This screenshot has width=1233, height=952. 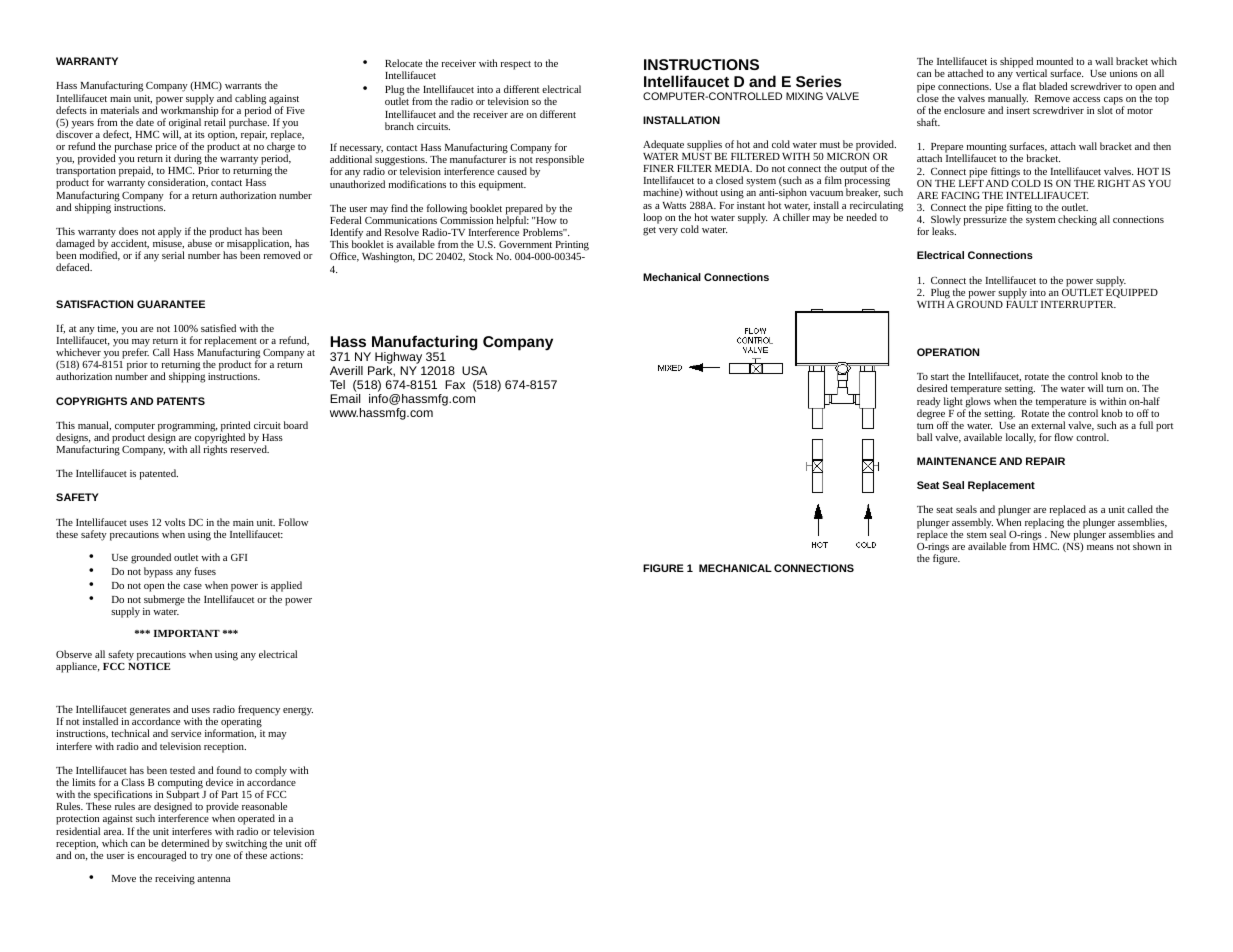 What do you see at coordinates (1100, 547) in the screenshot?
I see `means` at bounding box center [1100, 547].
